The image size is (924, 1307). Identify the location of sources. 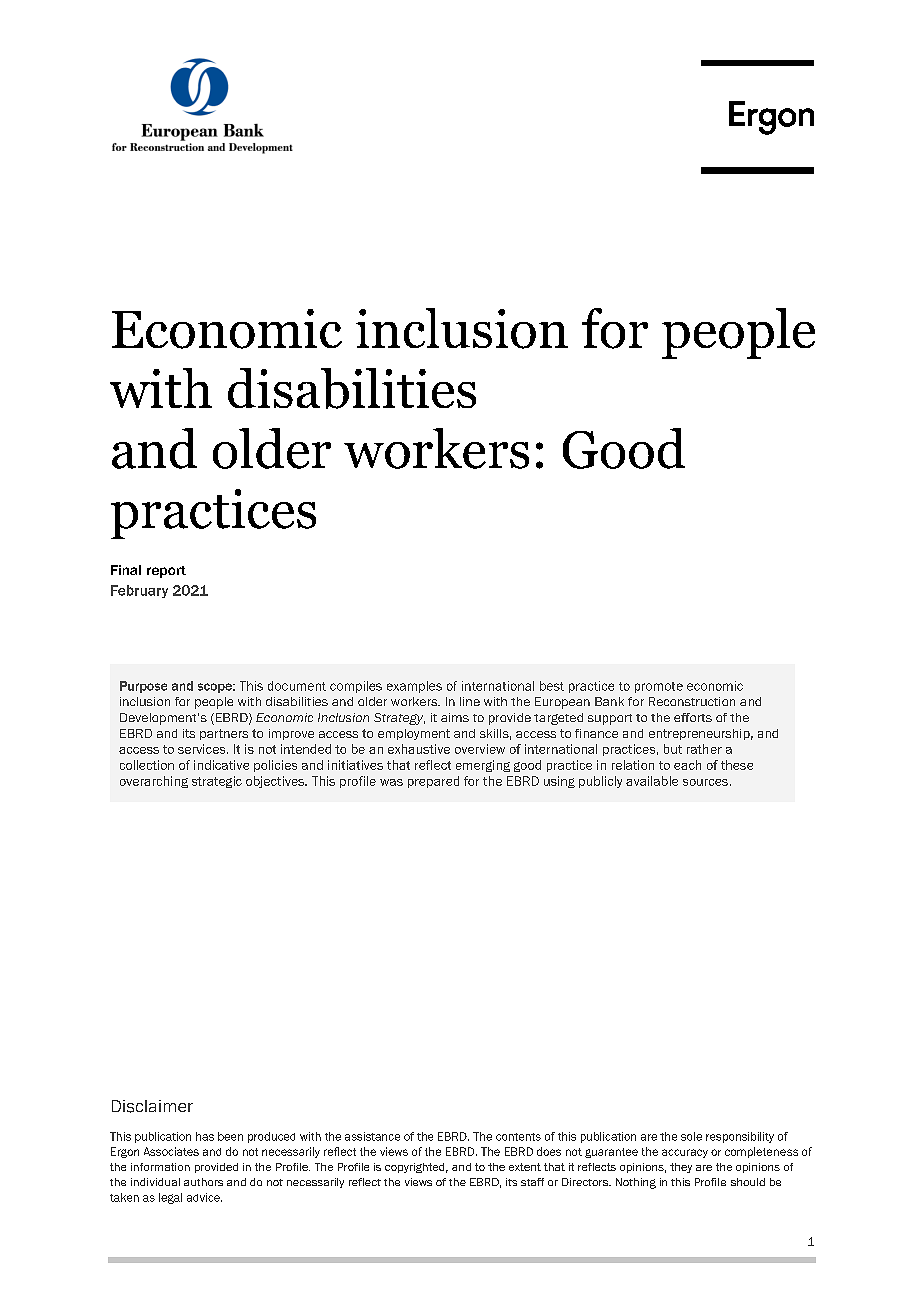
(705, 782).
